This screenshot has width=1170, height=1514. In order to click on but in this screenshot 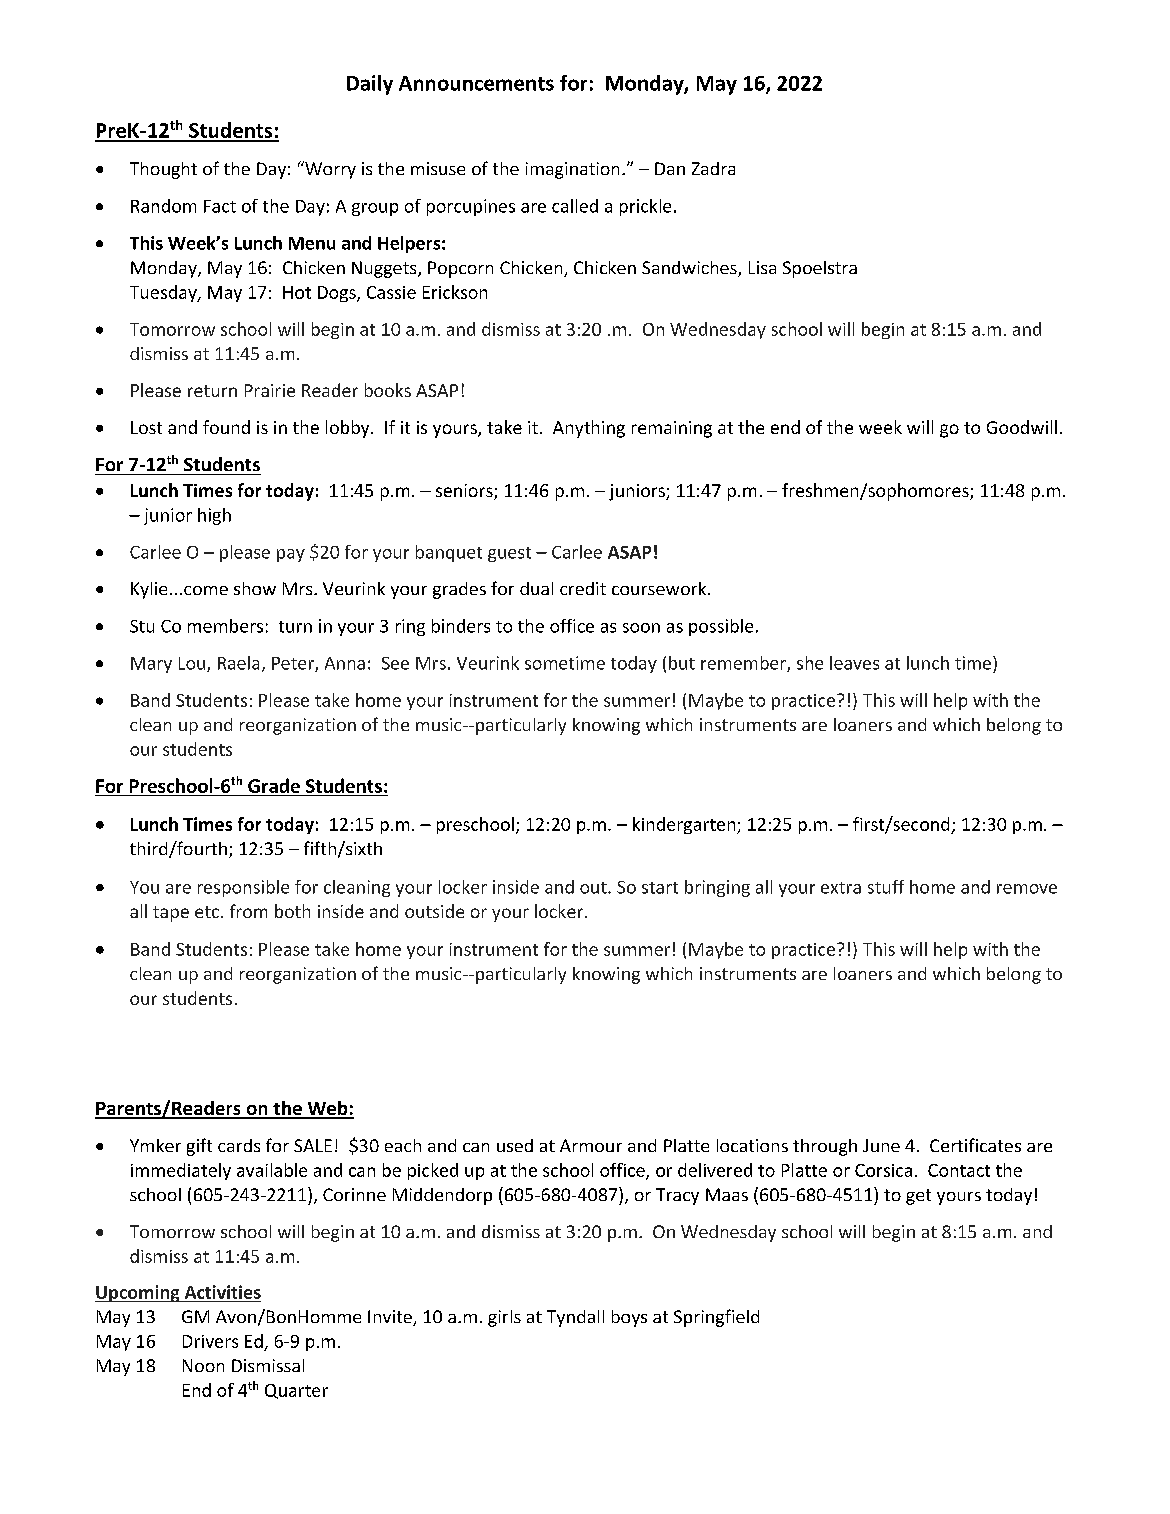, I will do `click(682, 663)`.
